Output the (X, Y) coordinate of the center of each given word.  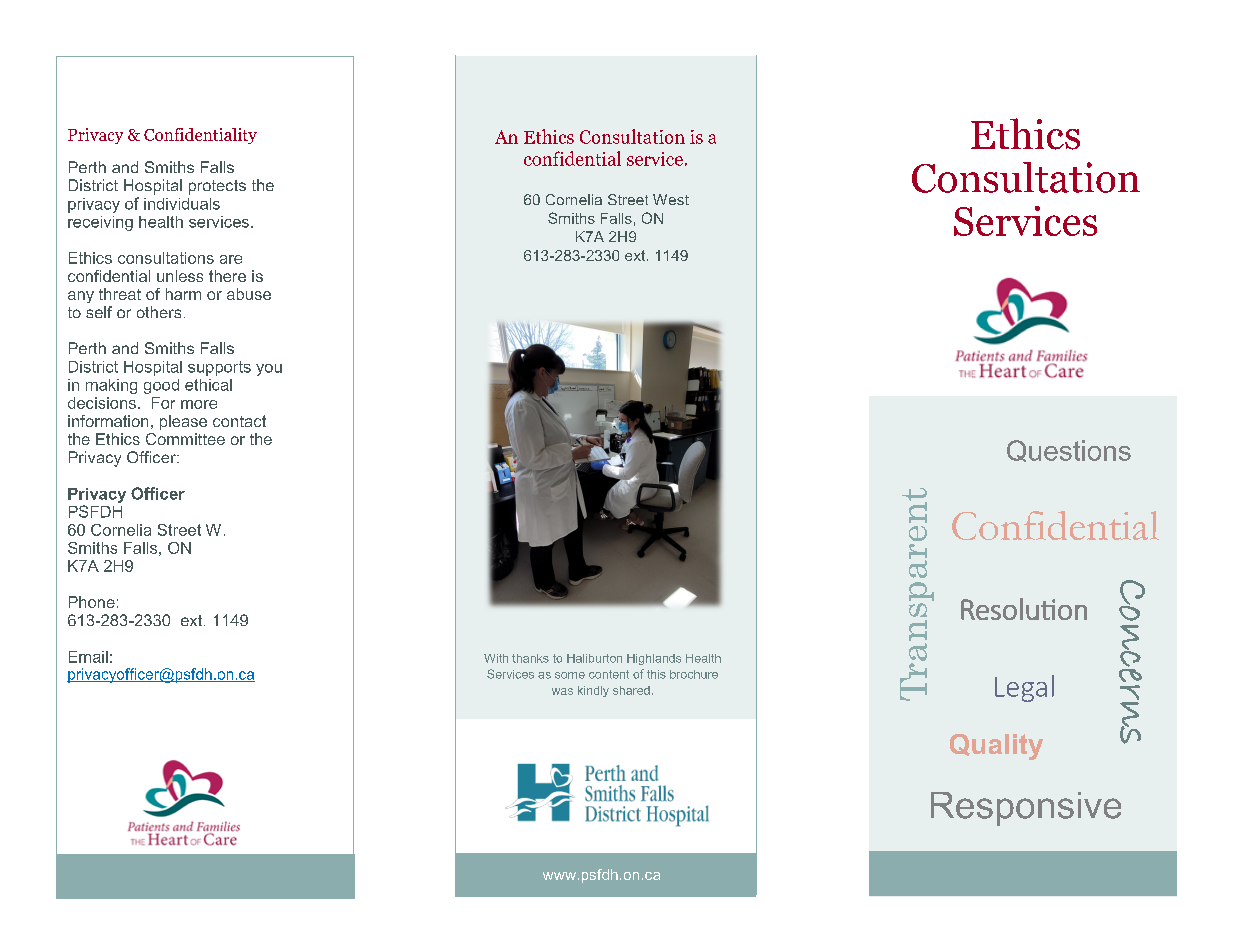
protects (217, 187)
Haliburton (594, 658)
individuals (182, 204)
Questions (1069, 451)
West (671, 199)
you (269, 370)
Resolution (1024, 609)
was (562, 691)
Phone (92, 602)
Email (88, 657)
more (199, 404)
